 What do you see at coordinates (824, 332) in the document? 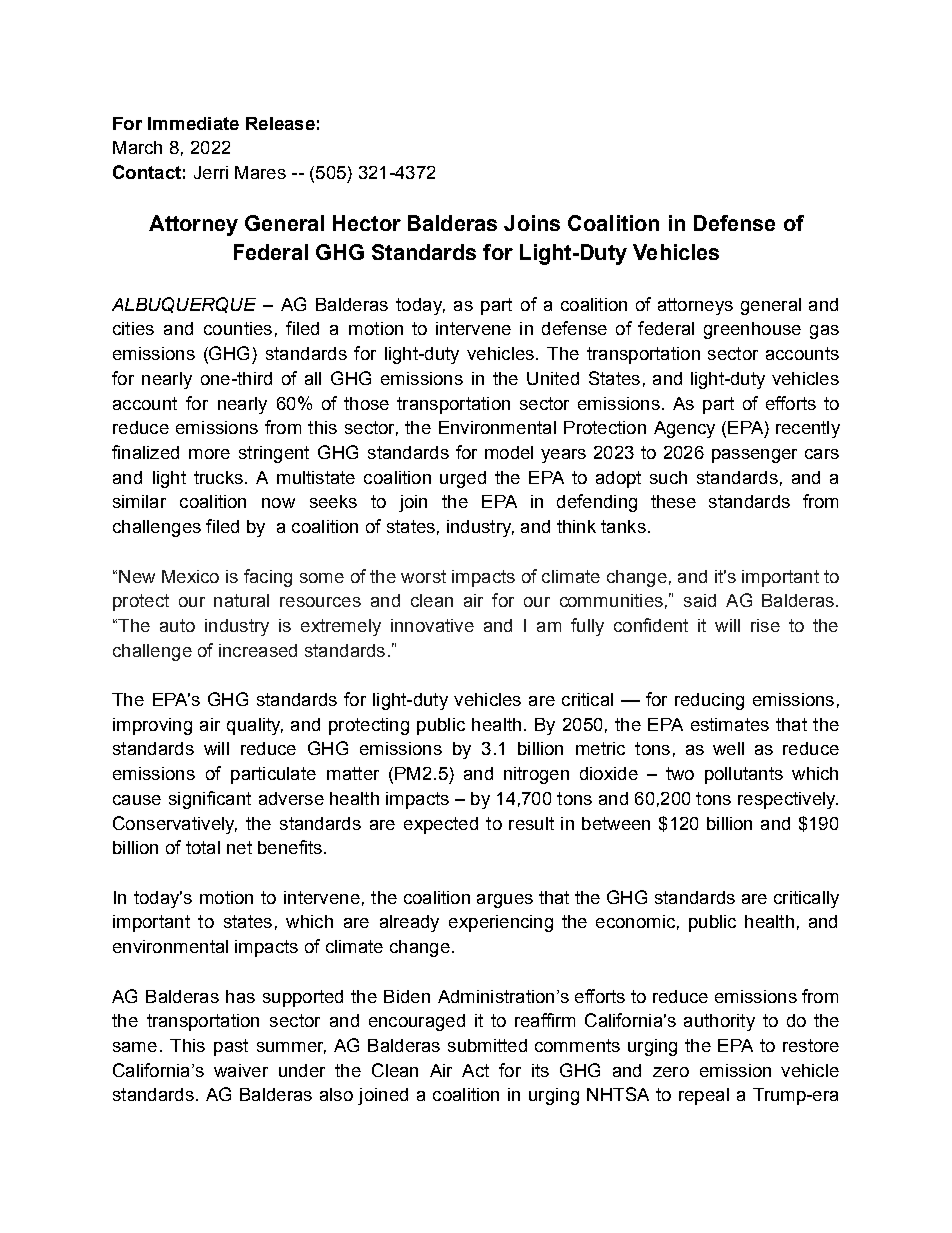
I see `gas` at bounding box center [824, 332].
